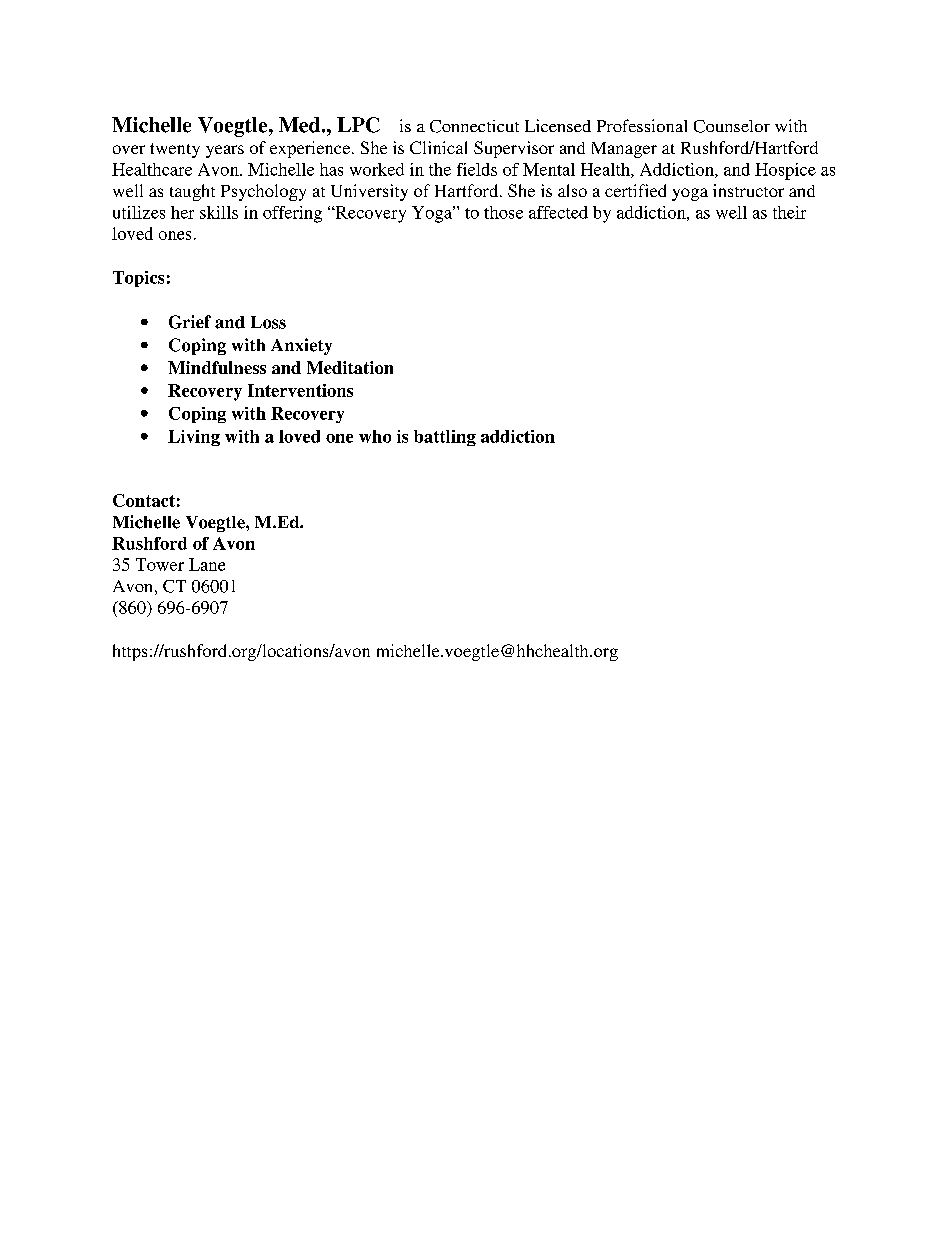  Describe the element at coordinates (474, 126) in the screenshot. I see `Connecticut` at that location.
